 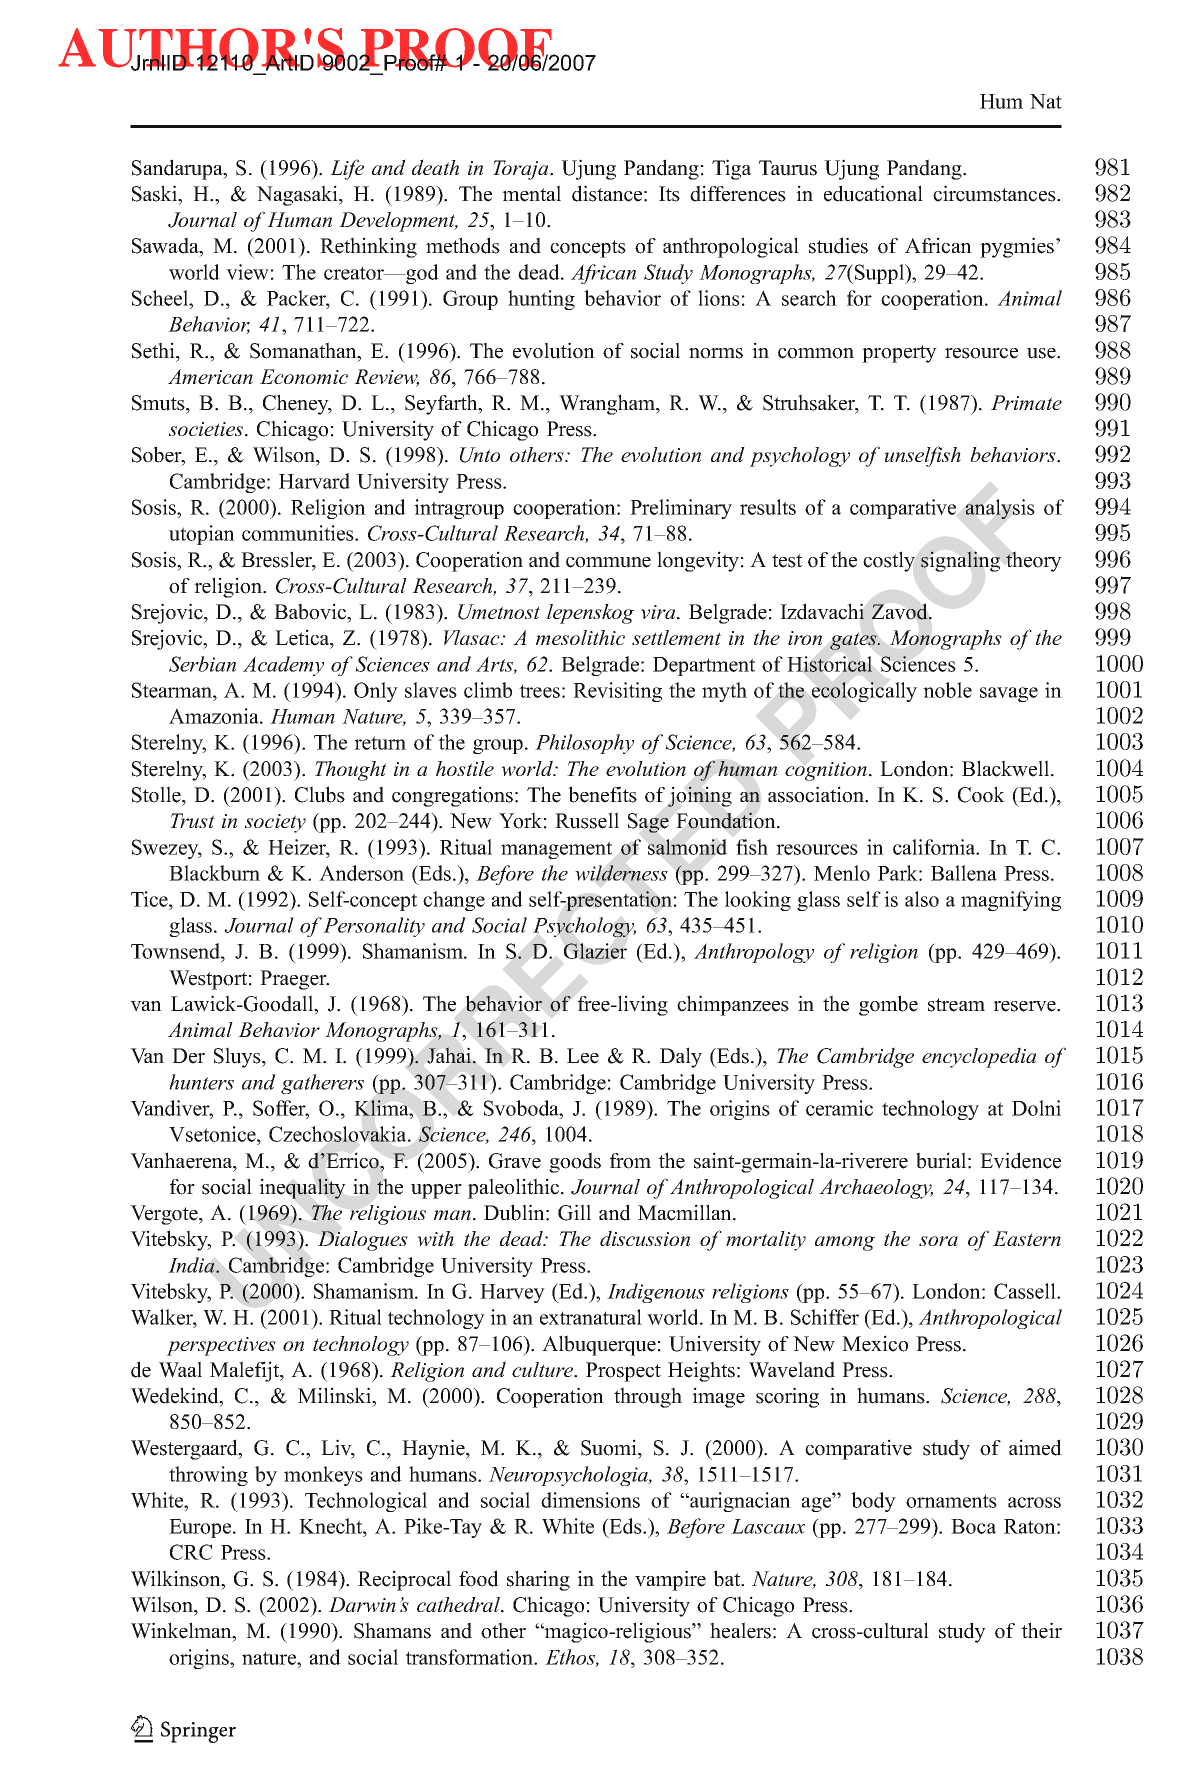 What do you see at coordinates (192, 1265) in the image?
I see `India` at bounding box center [192, 1265].
